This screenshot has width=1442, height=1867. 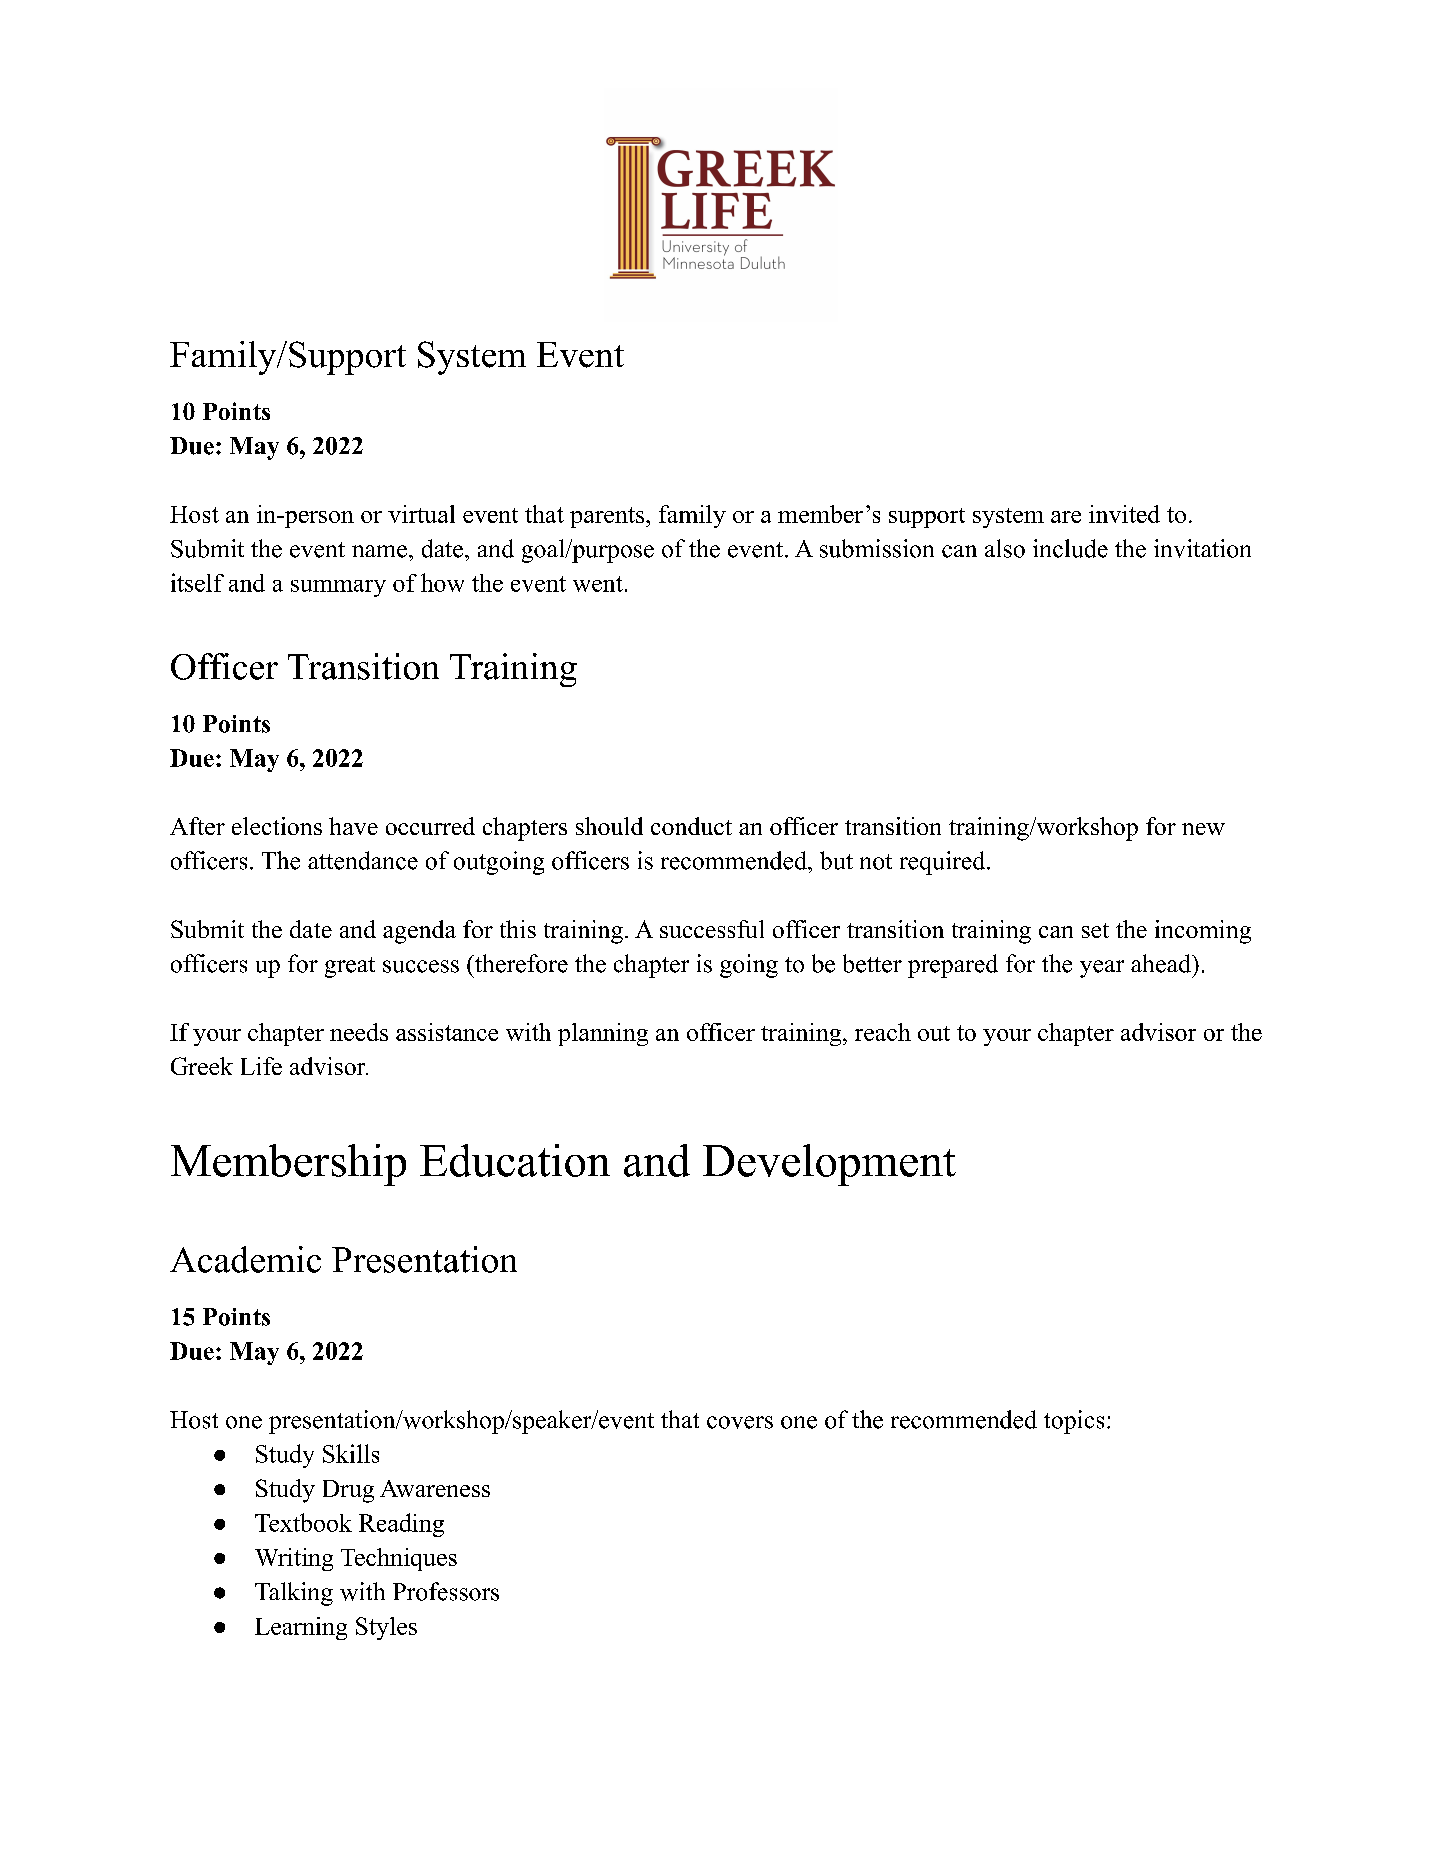 I want to click on include, so click(x=1070, y=548).
